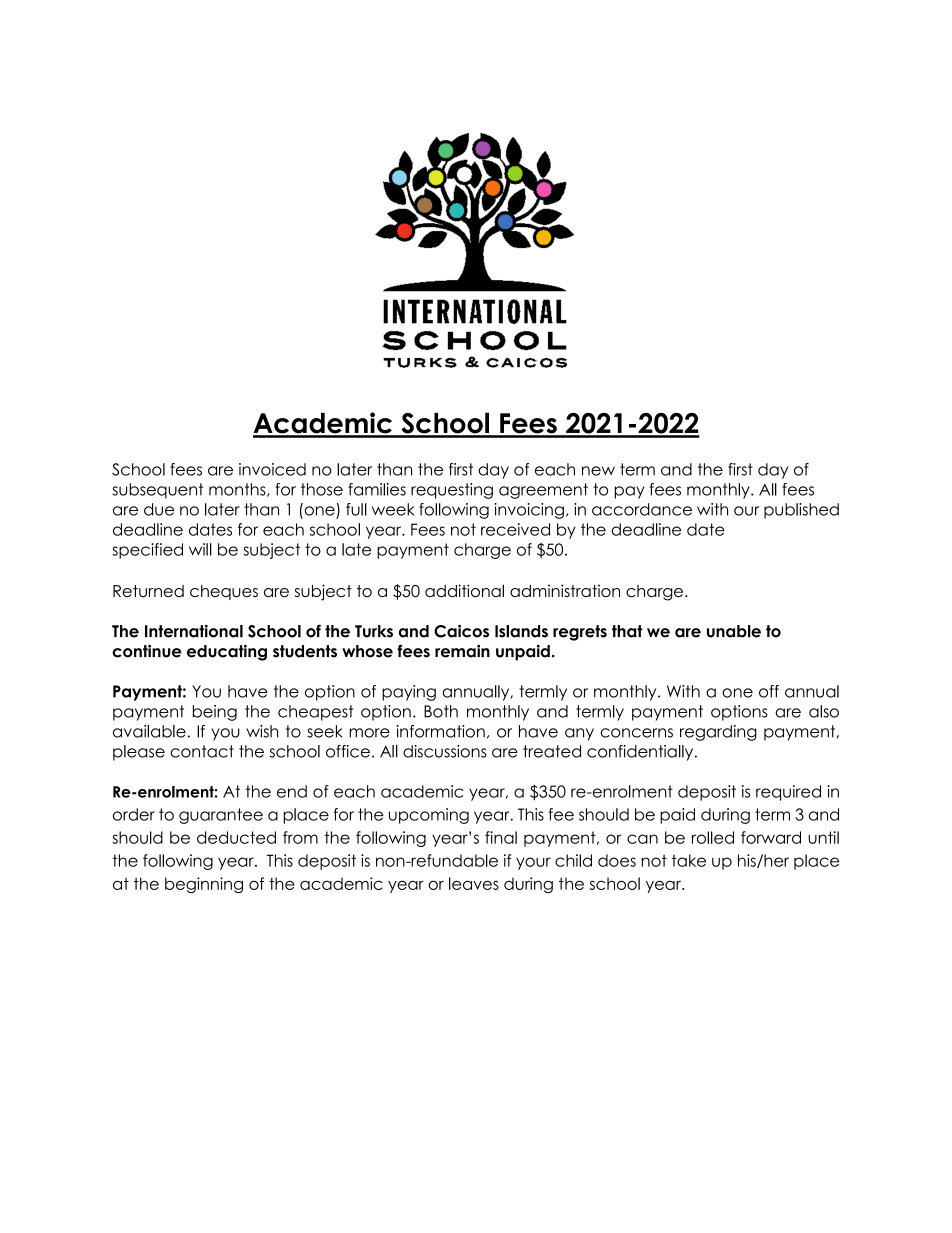 The height and width of the page is (1233, 952). I want to click on take, so click(689, 860).
